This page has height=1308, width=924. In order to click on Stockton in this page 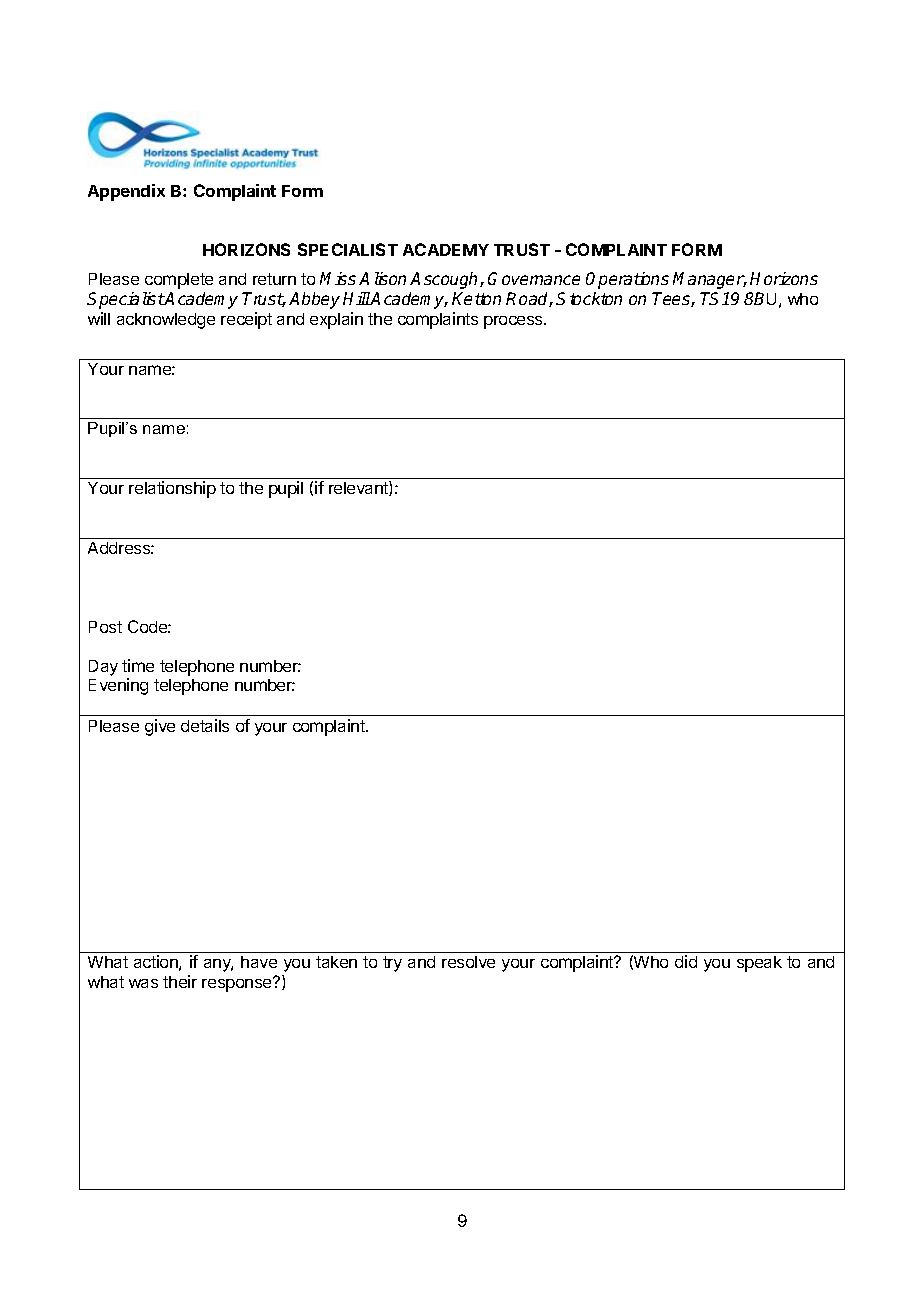, I will do `click(589, 298)`.
